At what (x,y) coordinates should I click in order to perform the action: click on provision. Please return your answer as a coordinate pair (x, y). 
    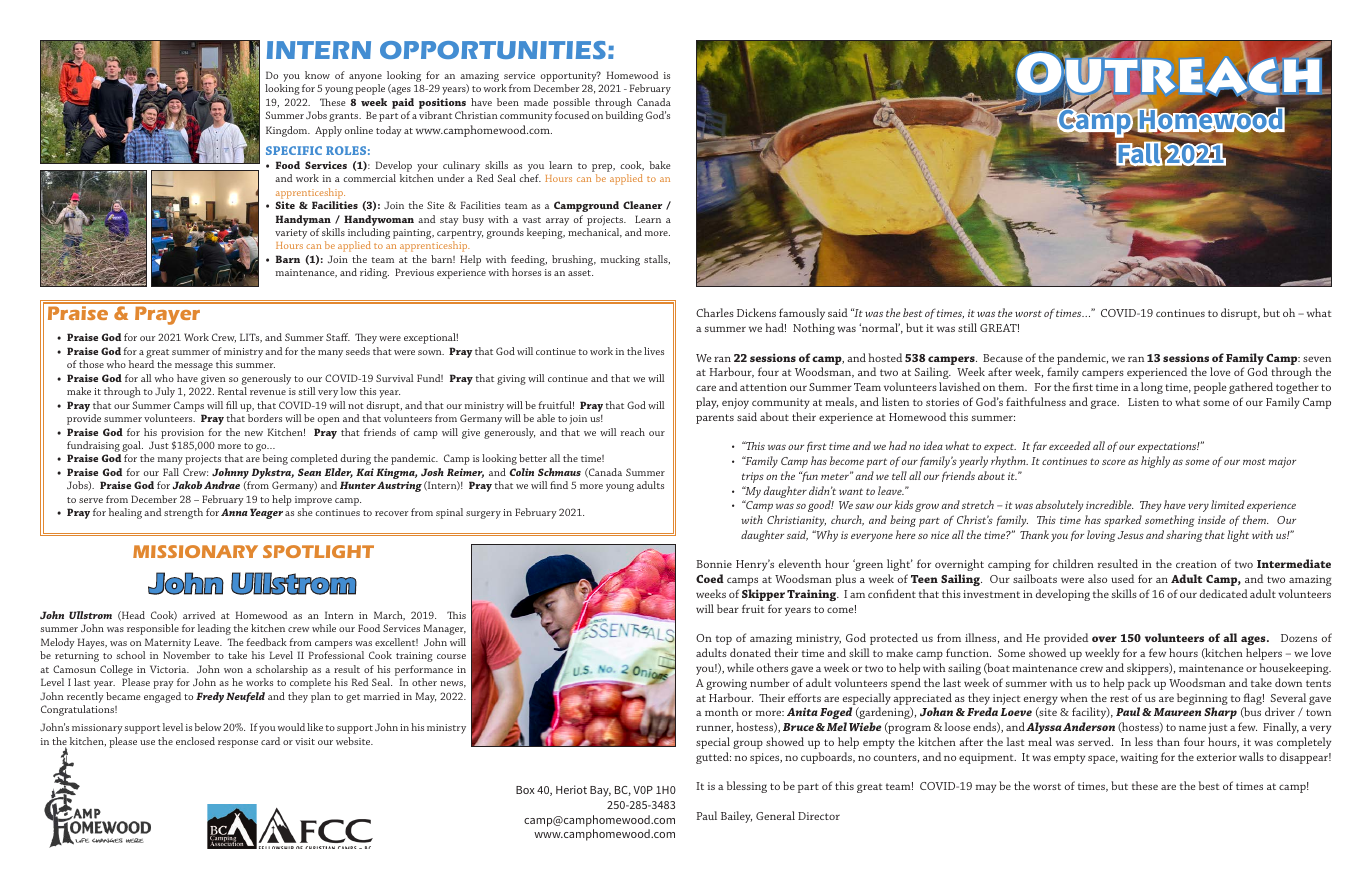
    Looking at the image, I should click on (182, 434).
